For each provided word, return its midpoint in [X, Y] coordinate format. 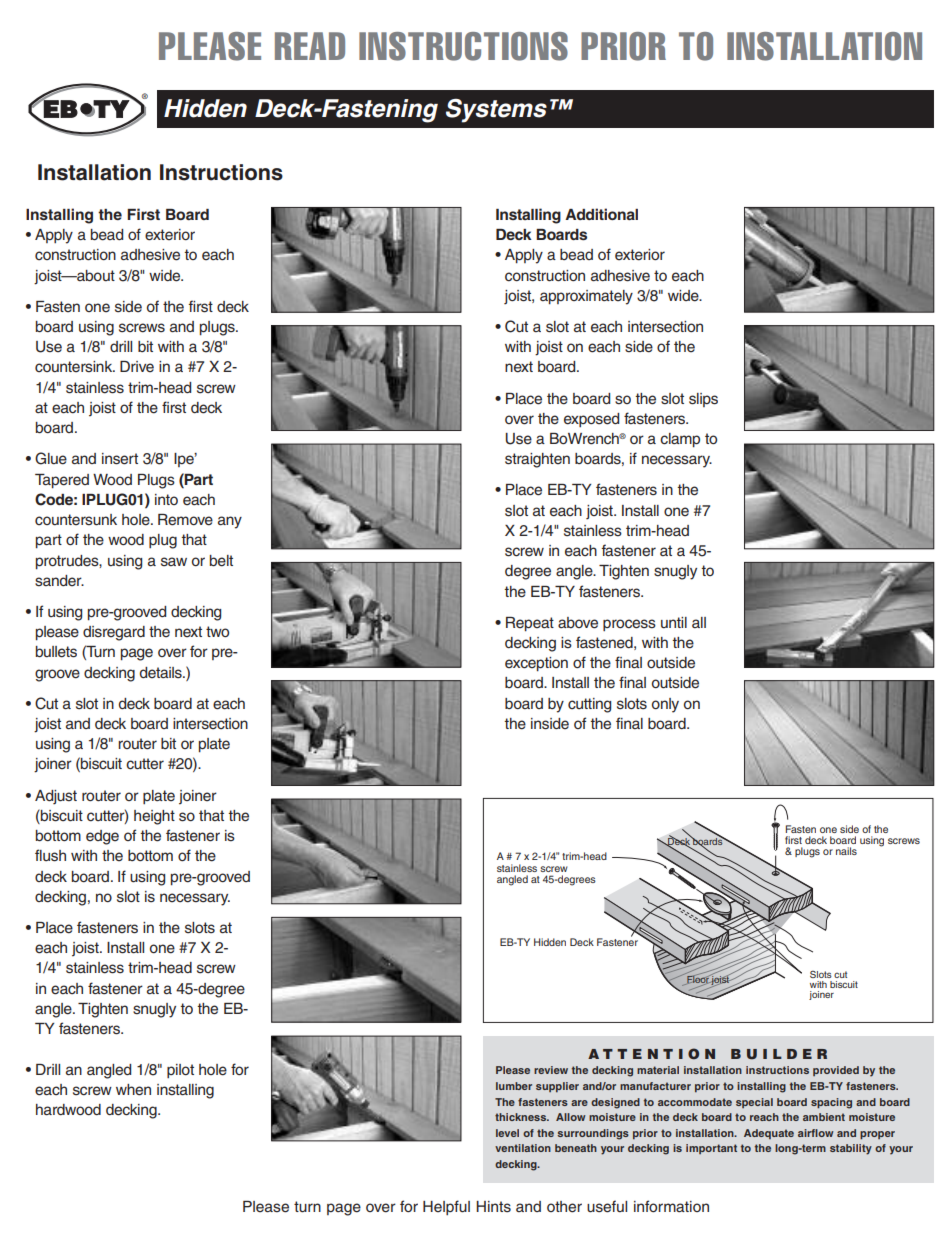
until [674, 622]
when [133, 1090]
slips [703, 400]
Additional [601, 214]
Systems [496, 111]
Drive [137, 367]
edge [102, 837]
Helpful [446, 1207]
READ [310, 46]
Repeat [530, 624]
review [551, 1070]
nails [846, 851]
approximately [586, 297]
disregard [114, 633]
